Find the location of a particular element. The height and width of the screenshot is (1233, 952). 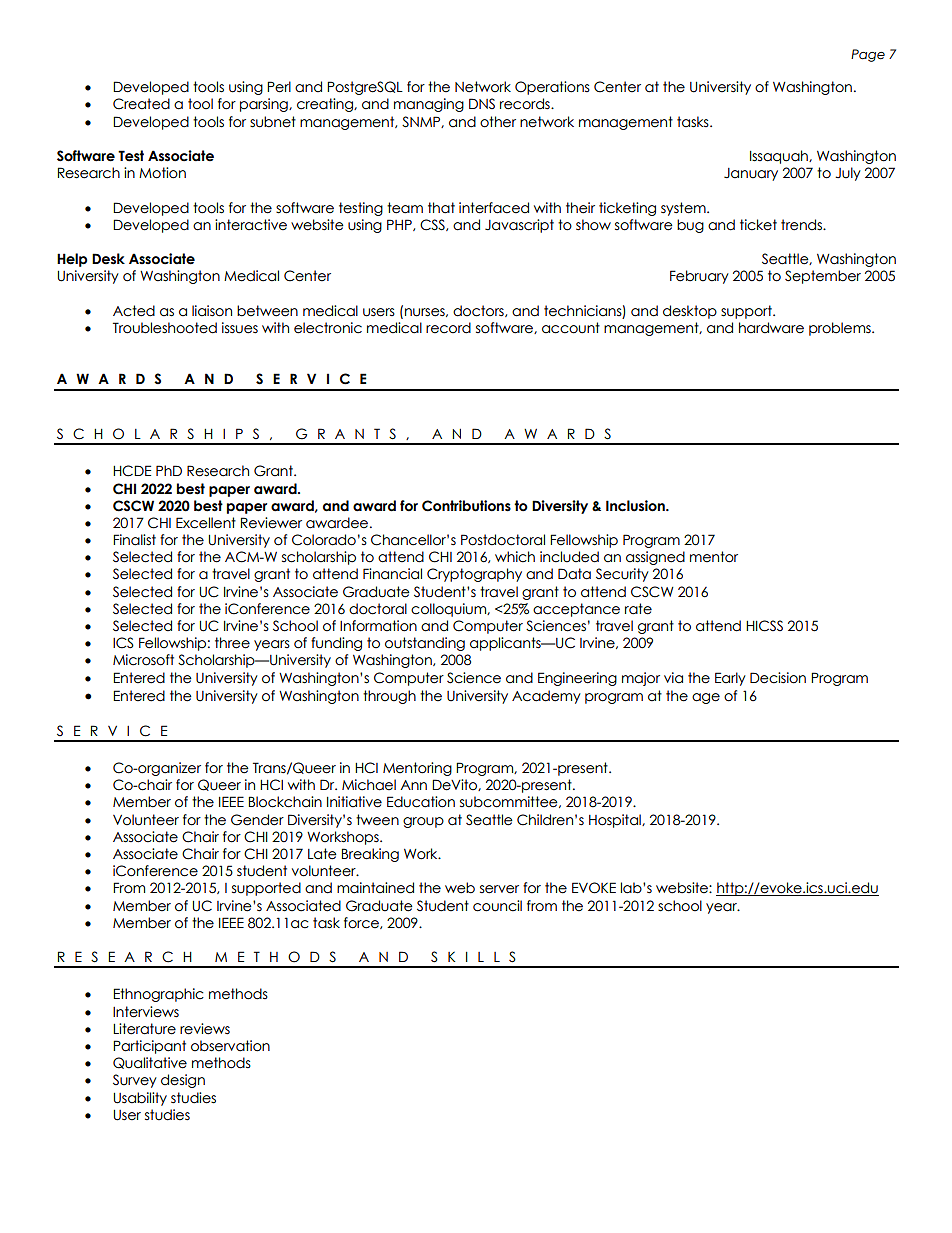

DNS is located at coordinates (482, 103).
